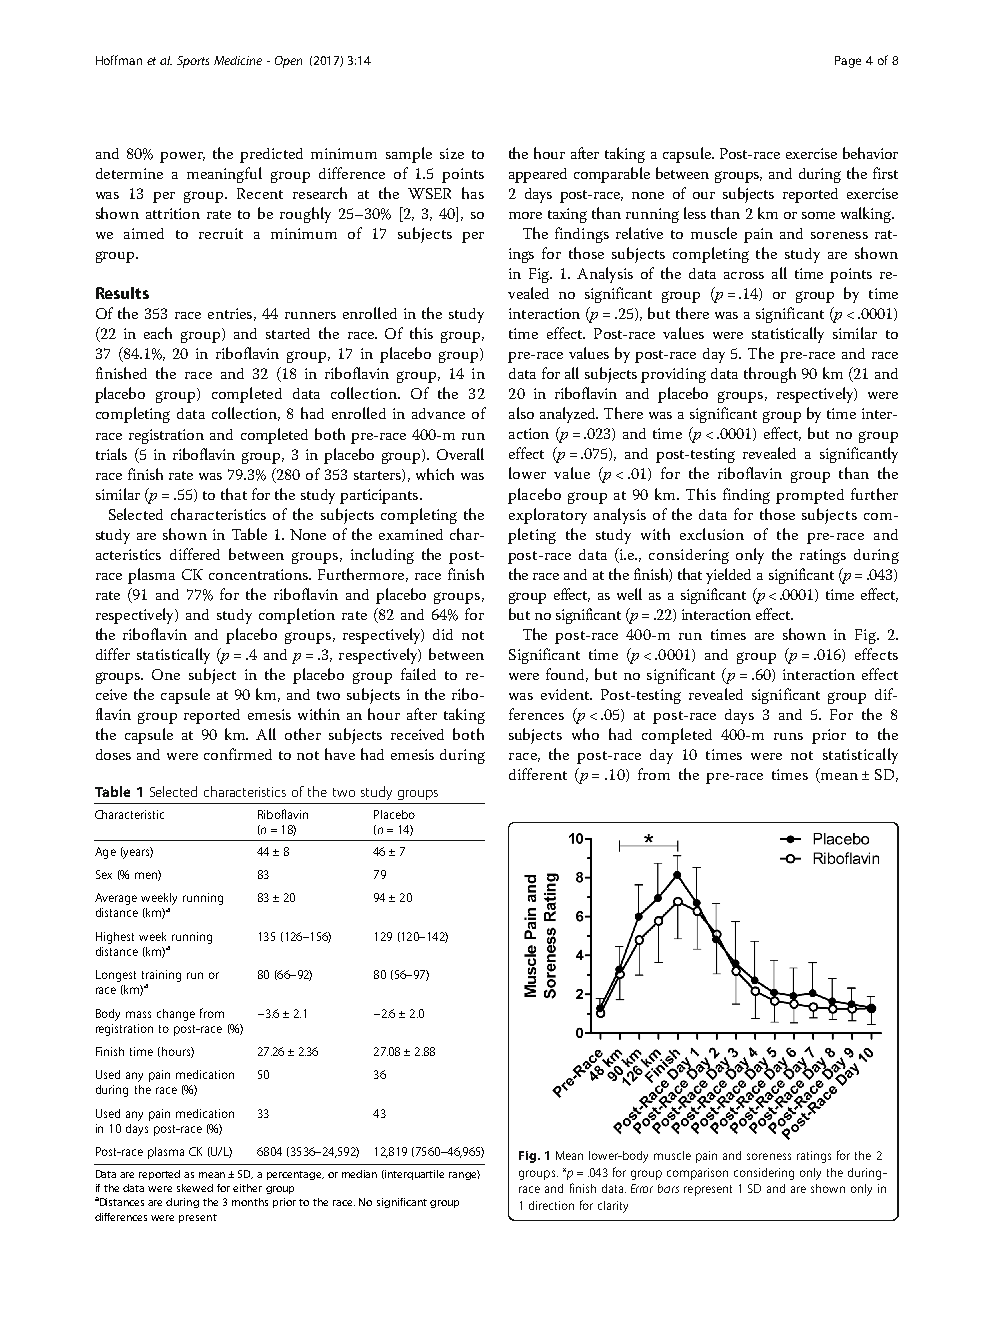  Describe the element at coordinates (770, 375) in the screenshot. I see `through` at that location.
